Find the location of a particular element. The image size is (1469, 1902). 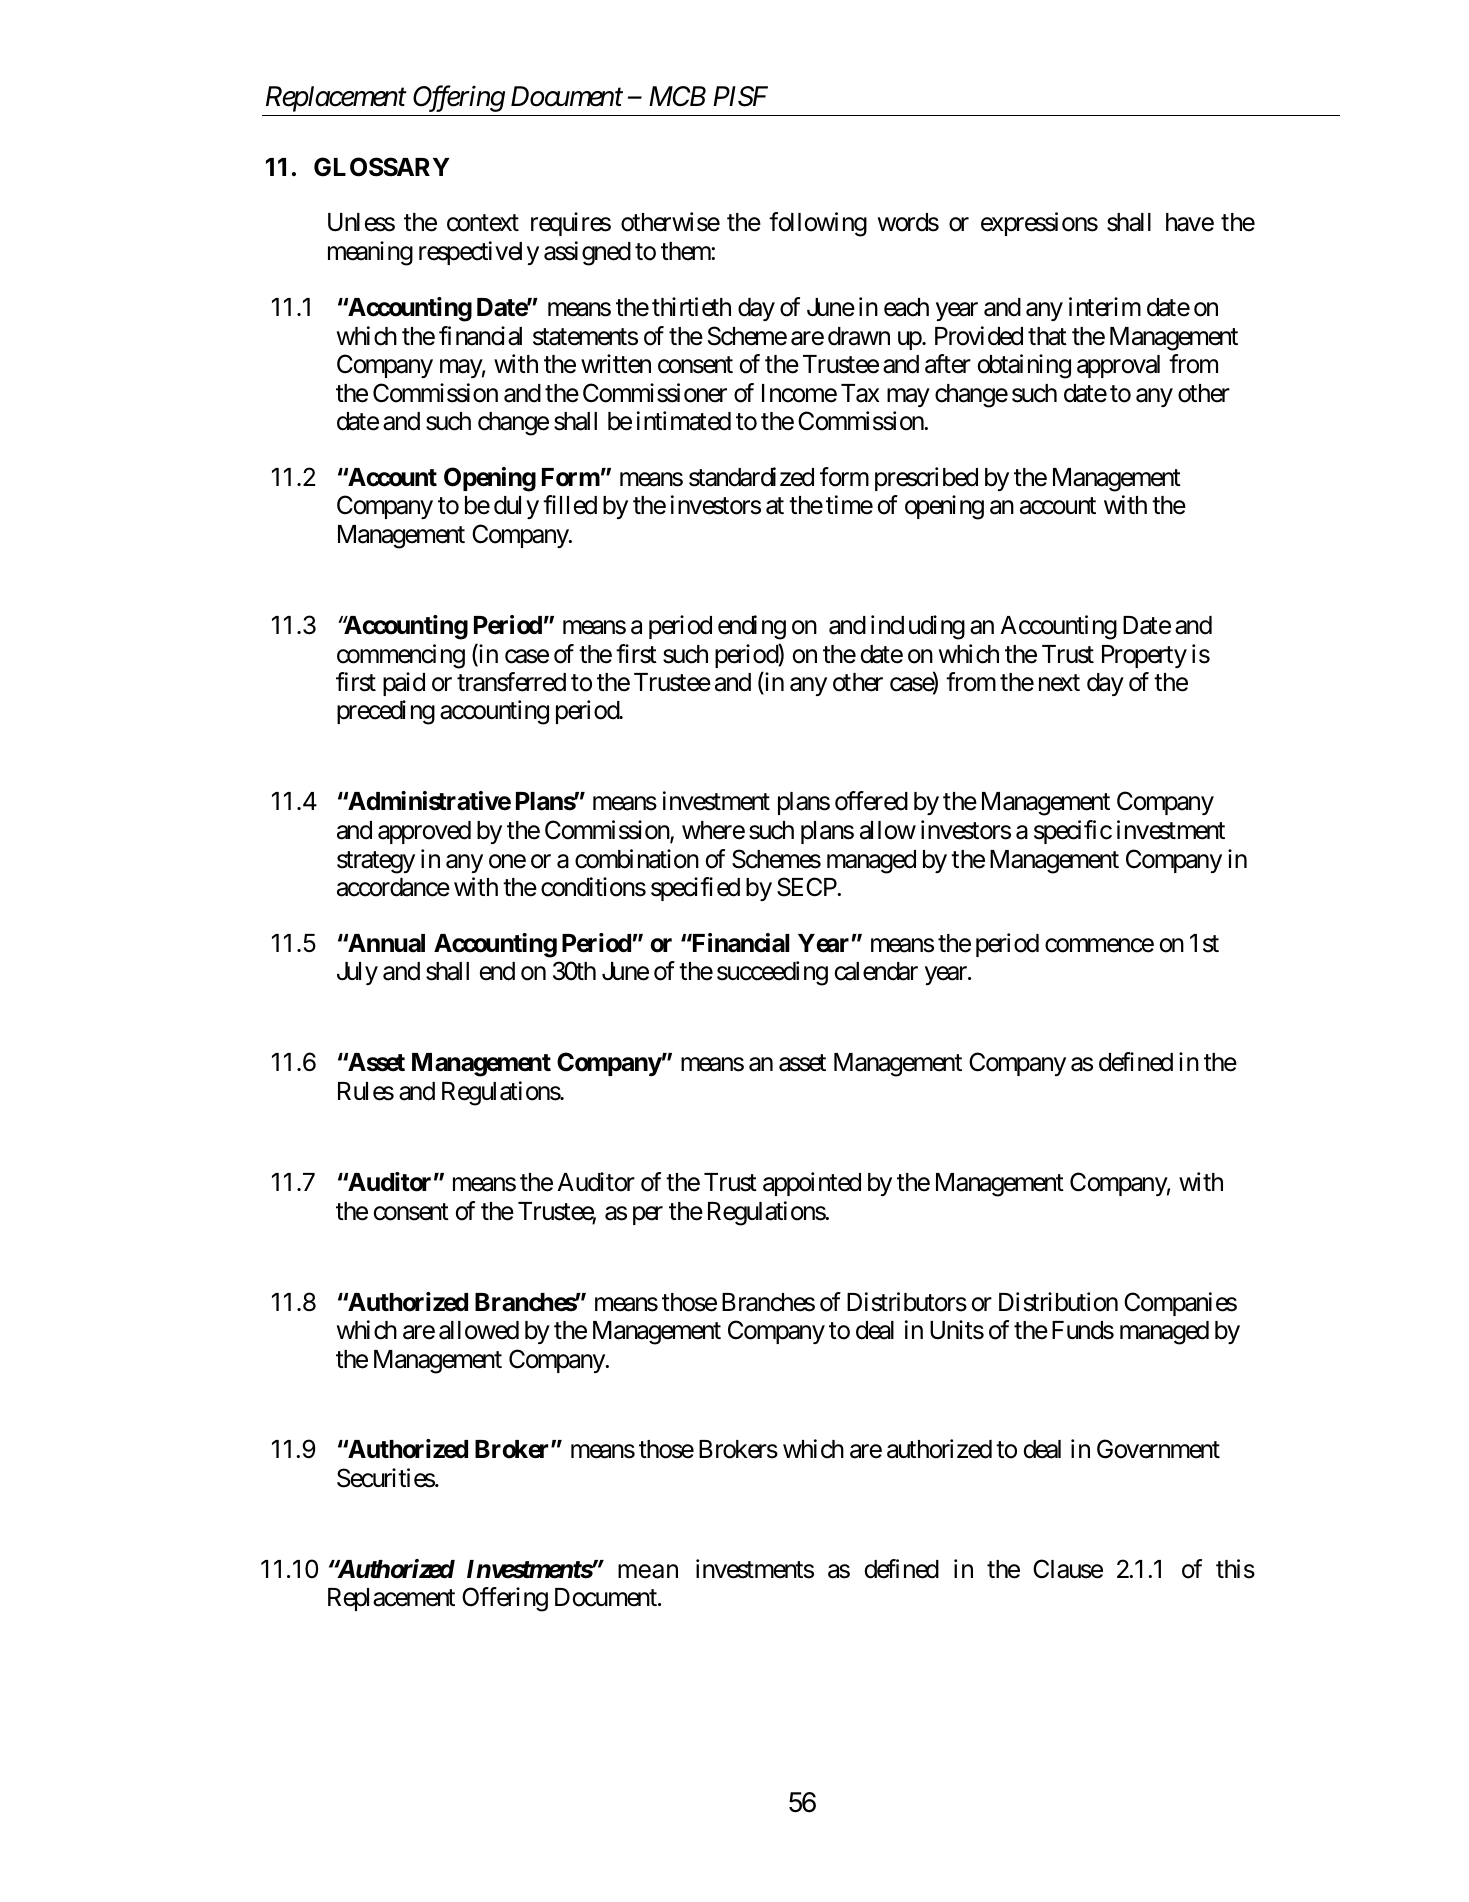

GLOSSARY is located at coordinates (382, 167).
